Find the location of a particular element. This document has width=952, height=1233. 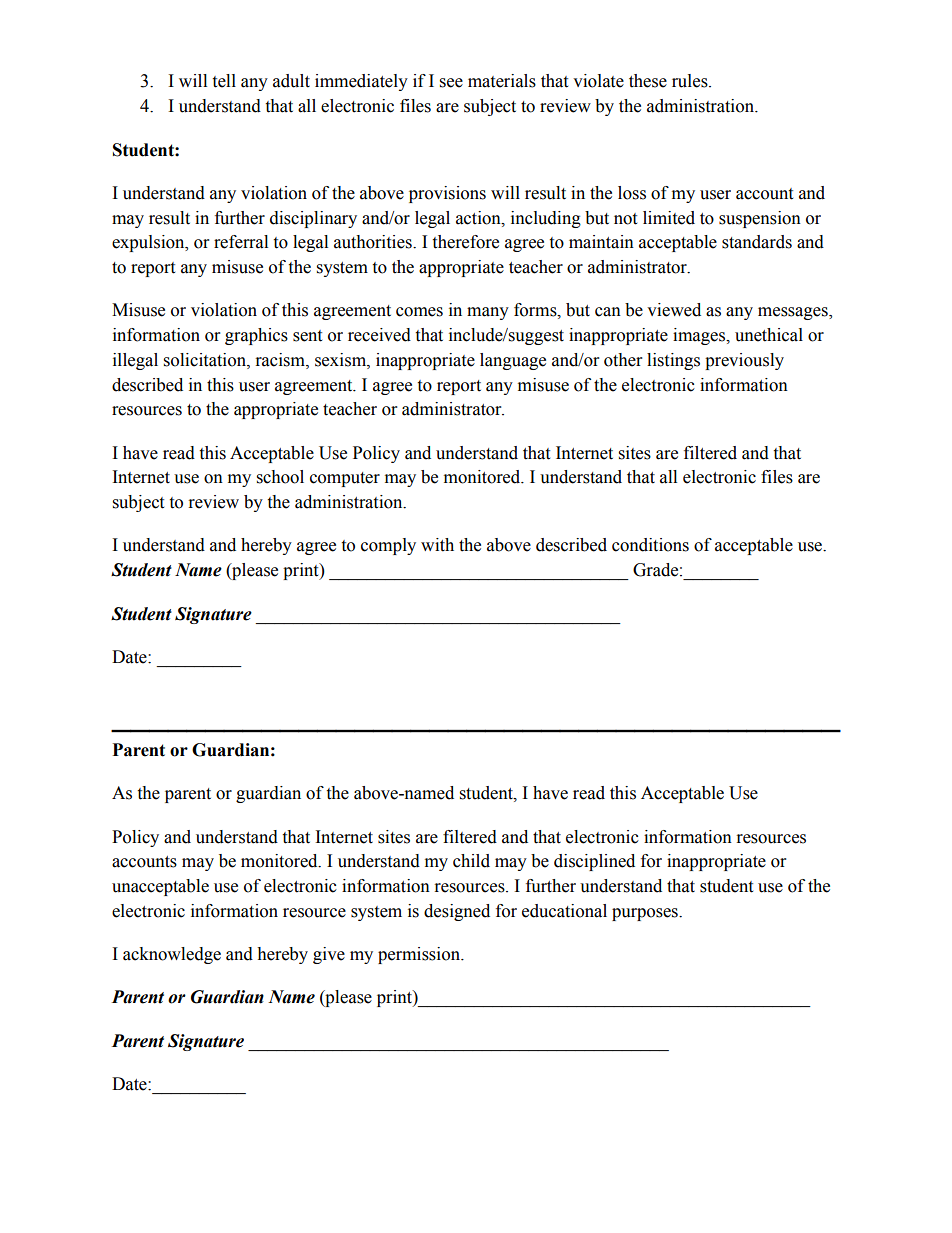

purposes is located at coordinates (646, 914).
